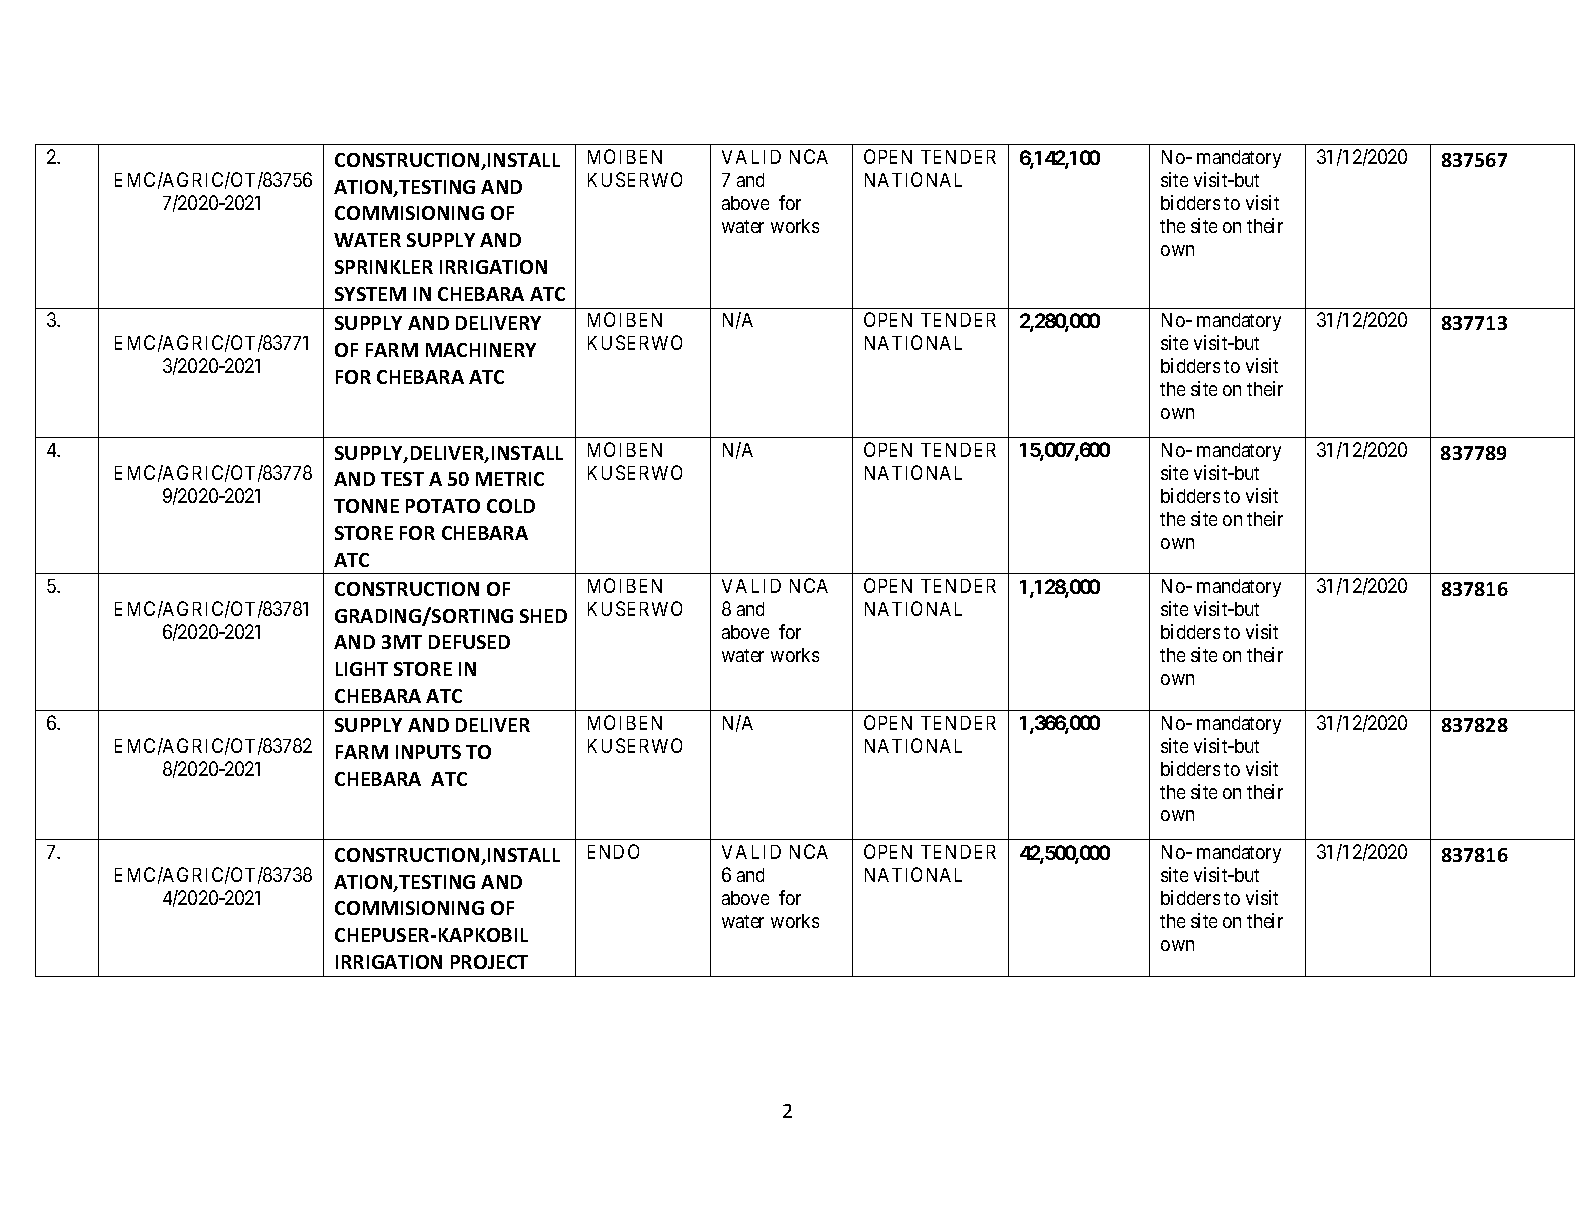 The width and height of the screenshot is (1583, 1223). What do you see at coordinates (489, 962) in the screenshot?
I see `PROJECT` at bounding box center [489, 962].
